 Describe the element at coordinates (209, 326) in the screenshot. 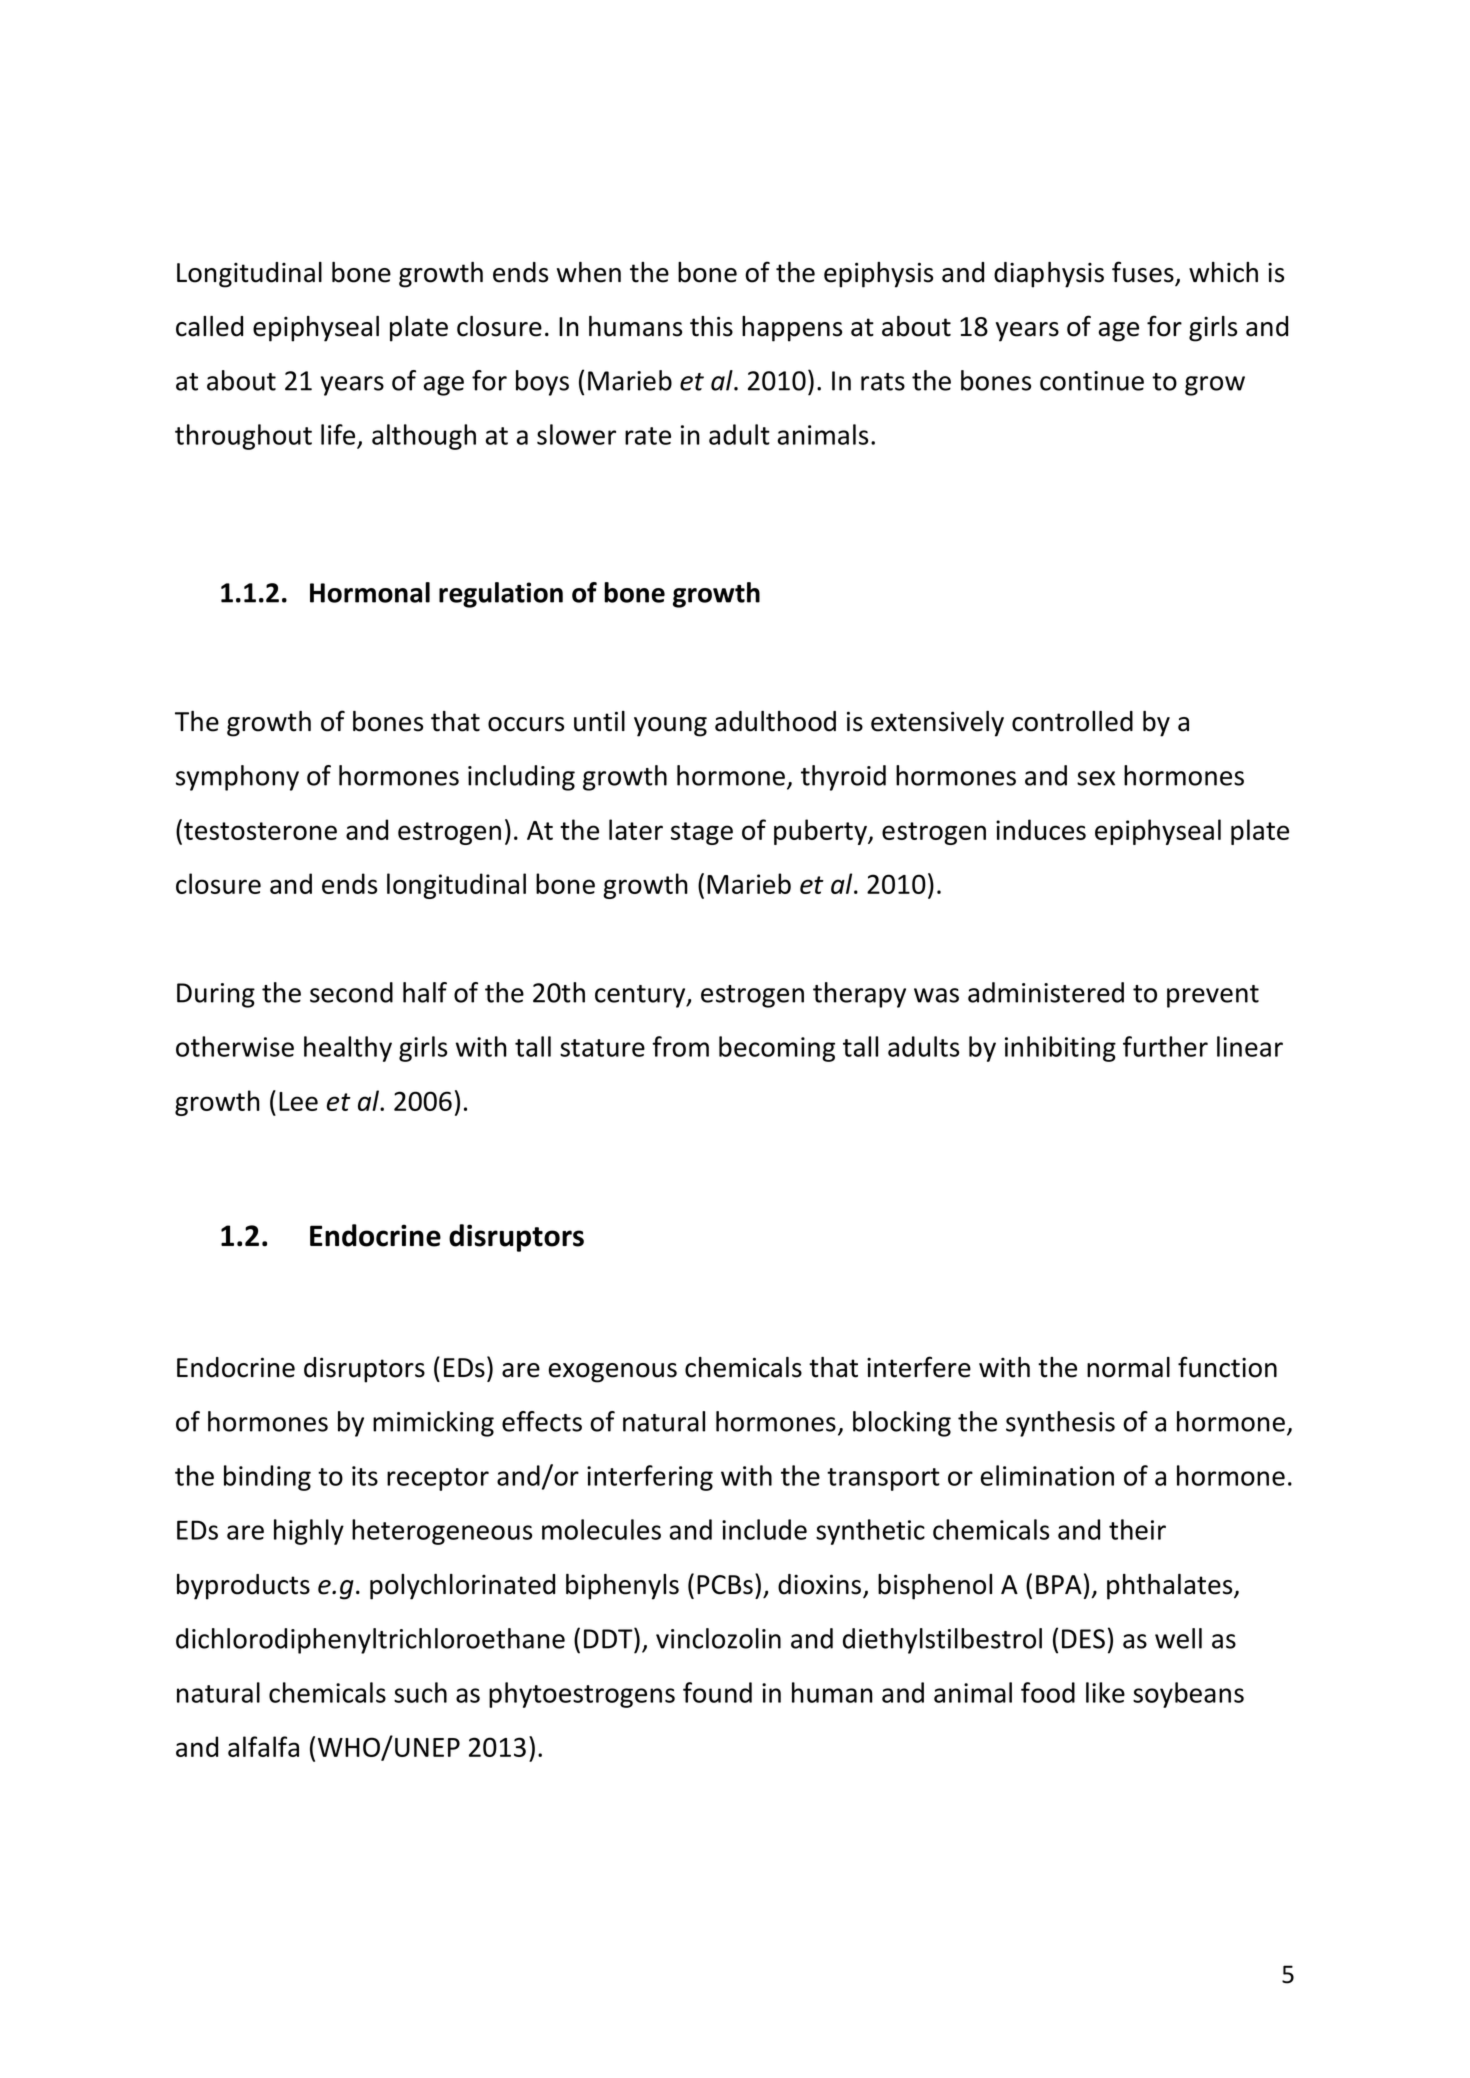

I see `called` at that location.
